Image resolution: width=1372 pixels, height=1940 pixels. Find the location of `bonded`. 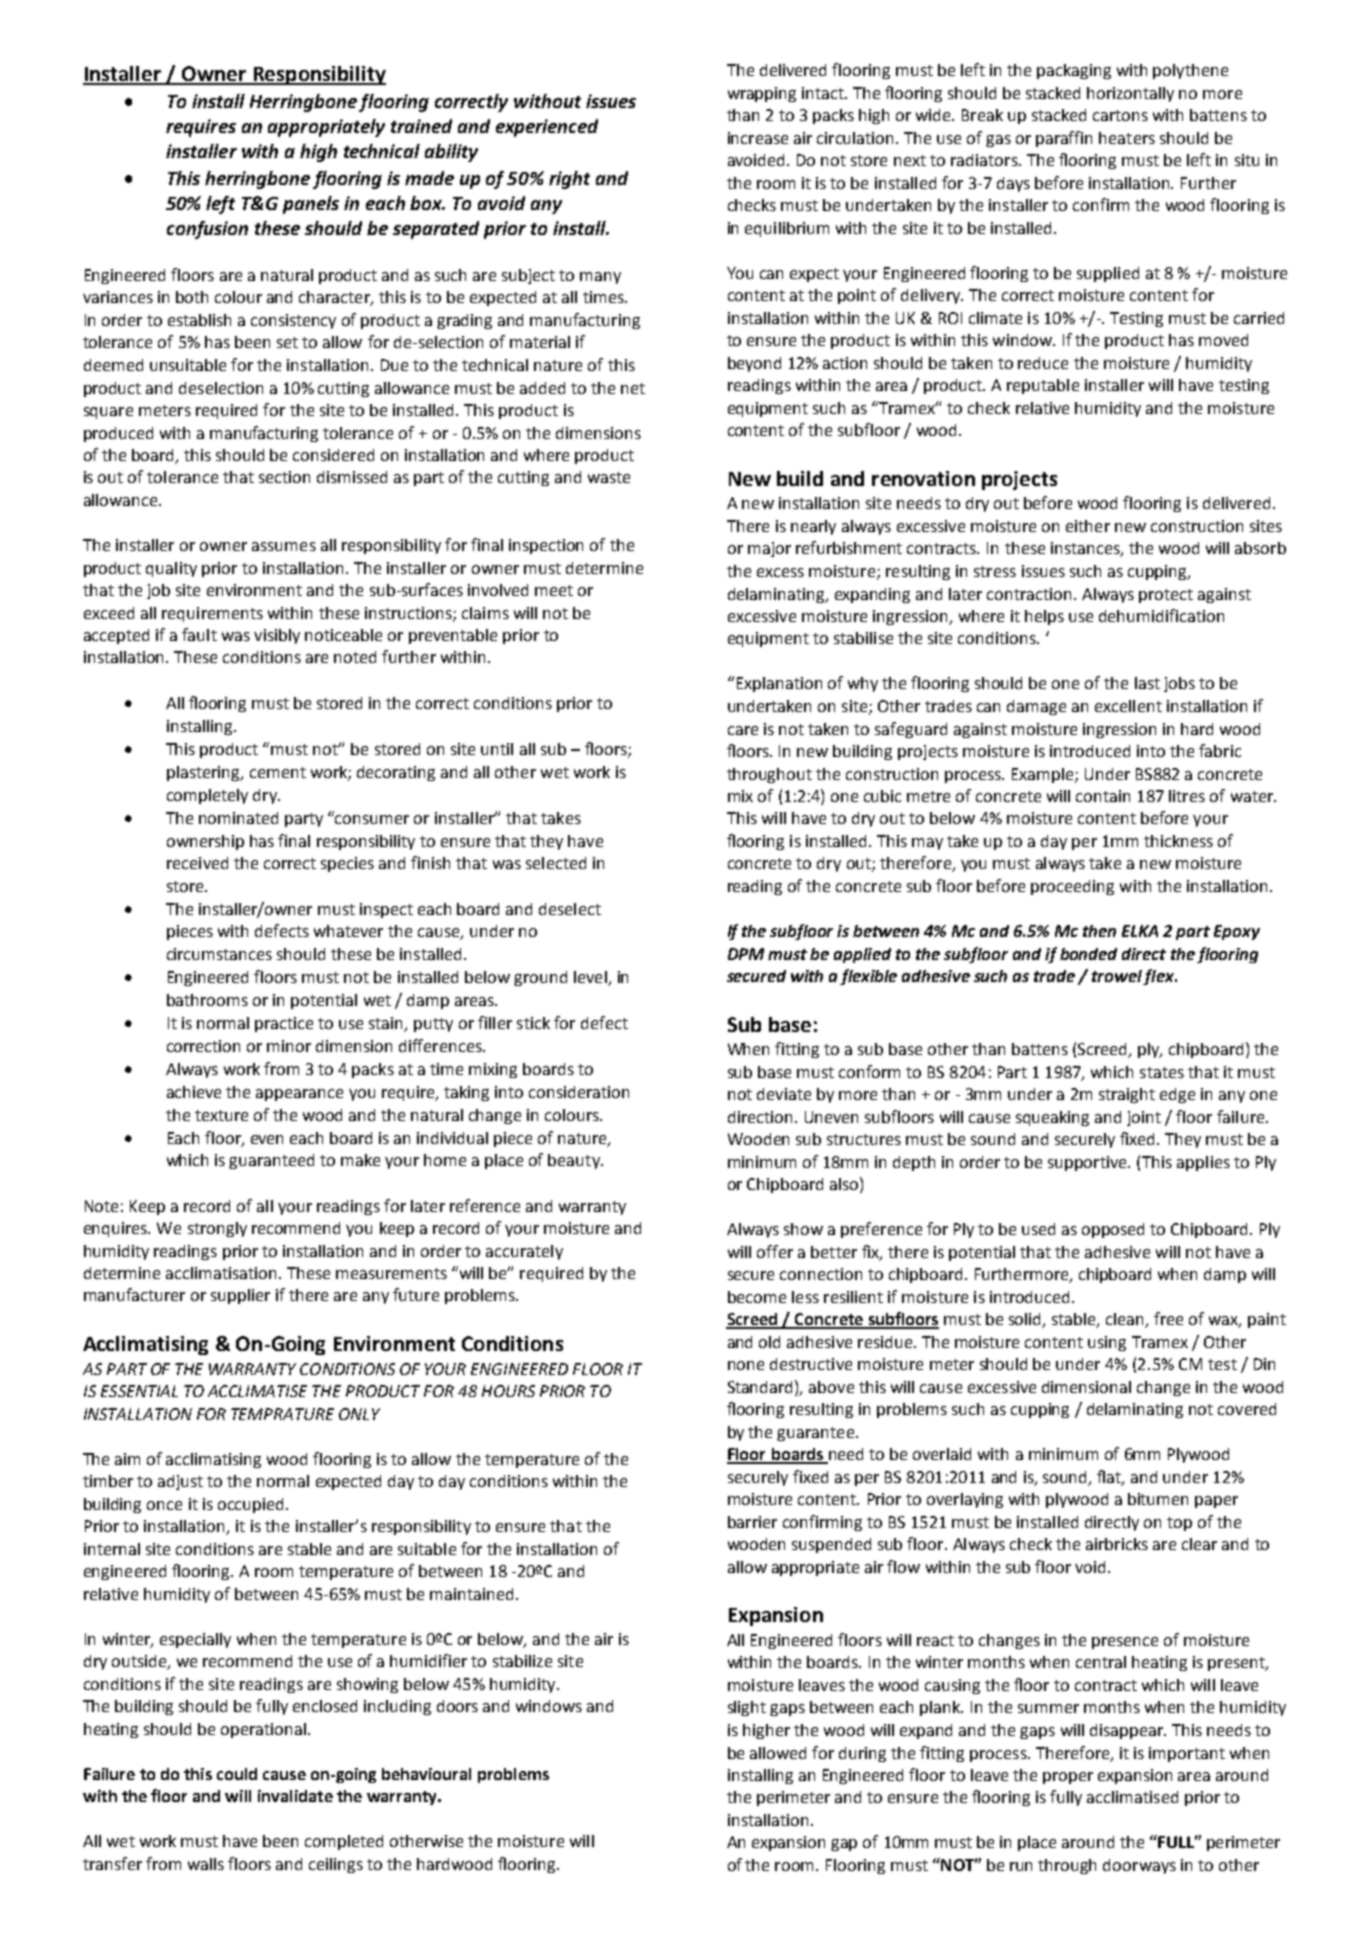

bonded is located at coordinates (1088, 954).
